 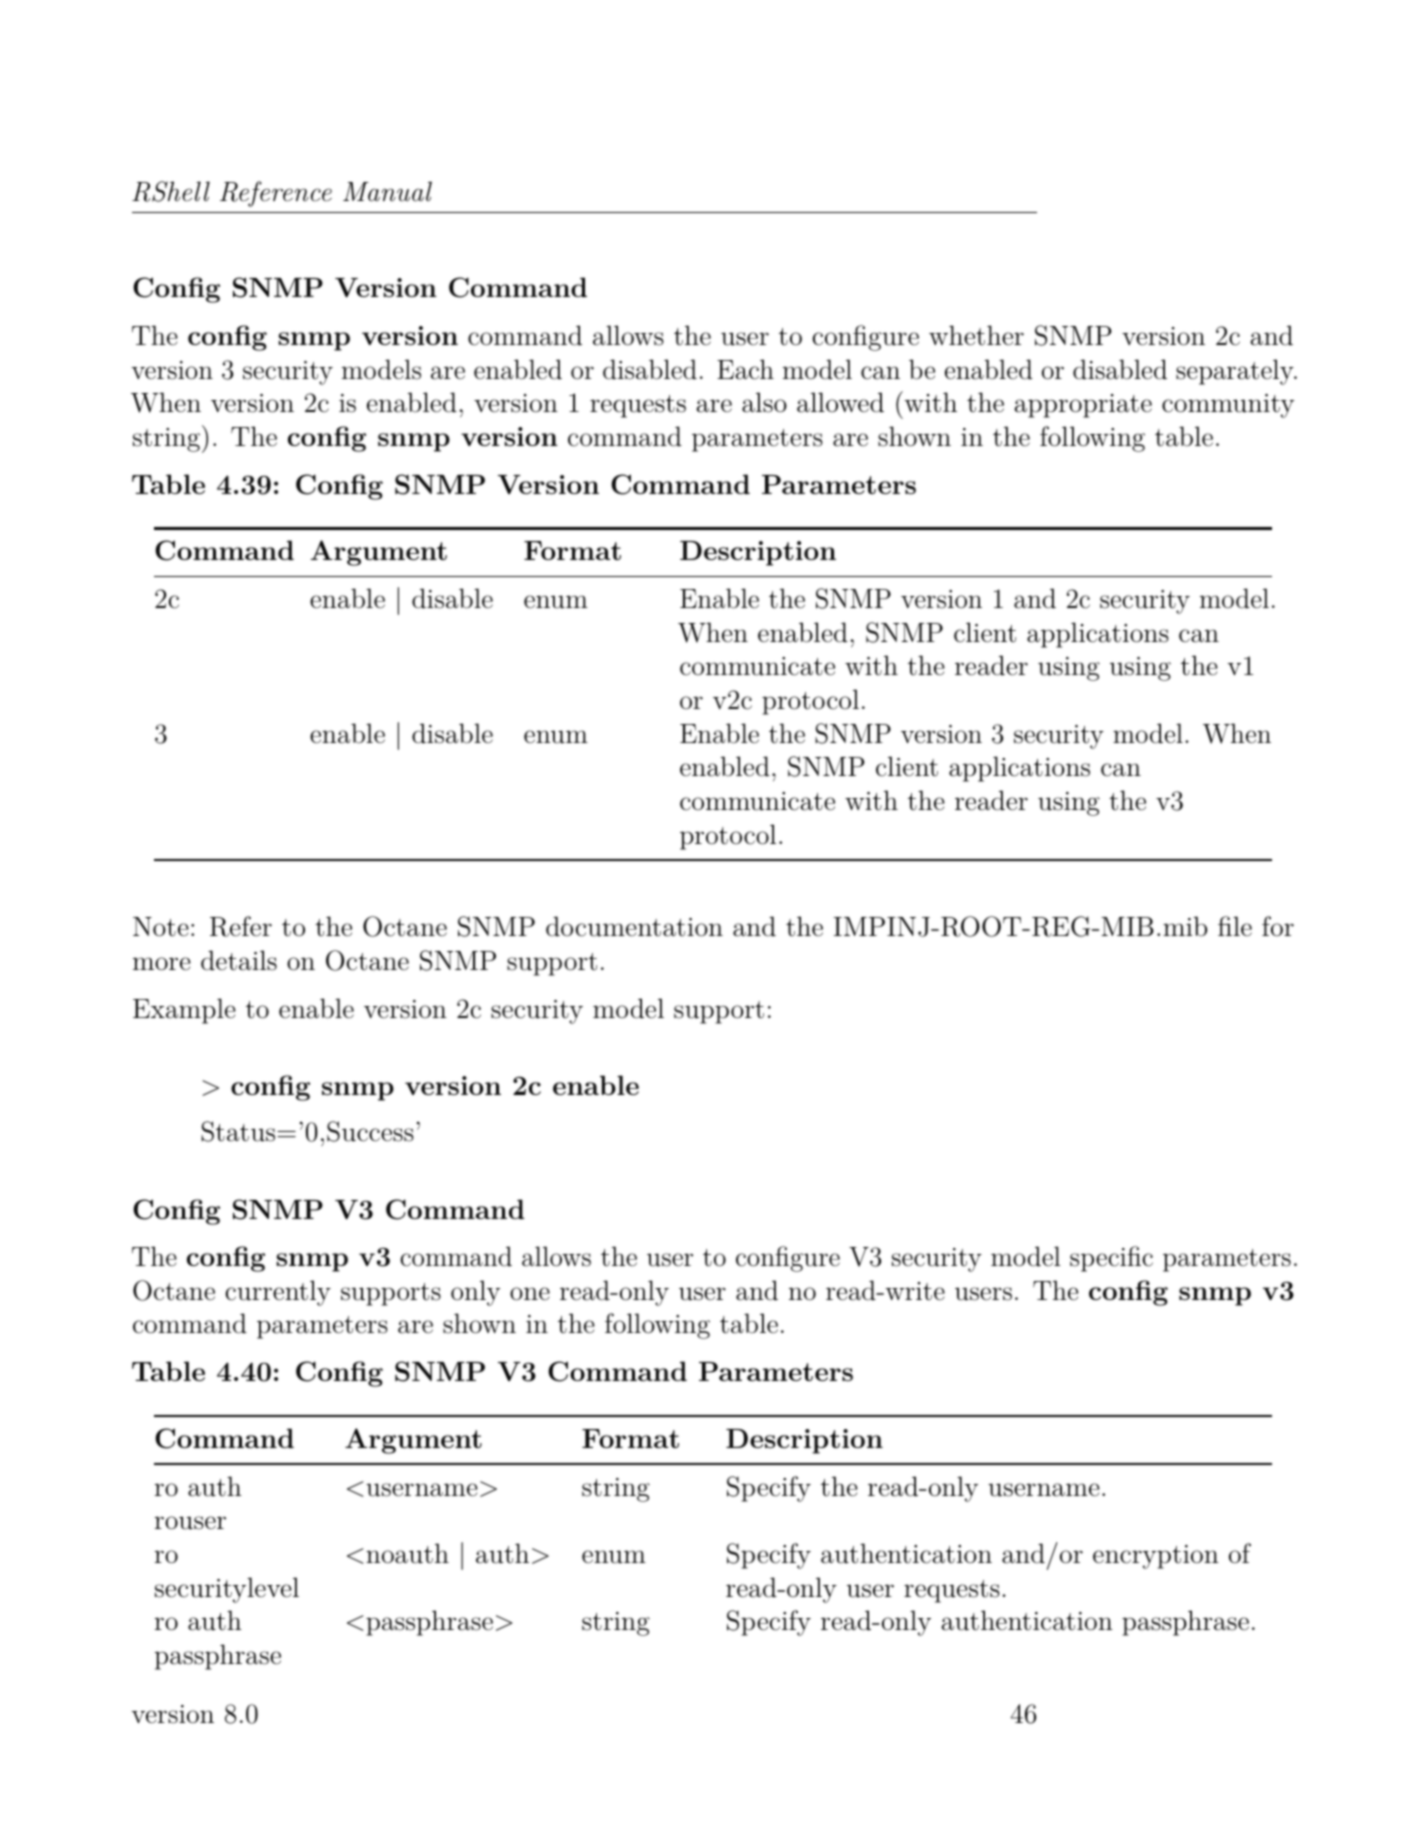 I want to click on specific, so click(x=1111, y=1259).
